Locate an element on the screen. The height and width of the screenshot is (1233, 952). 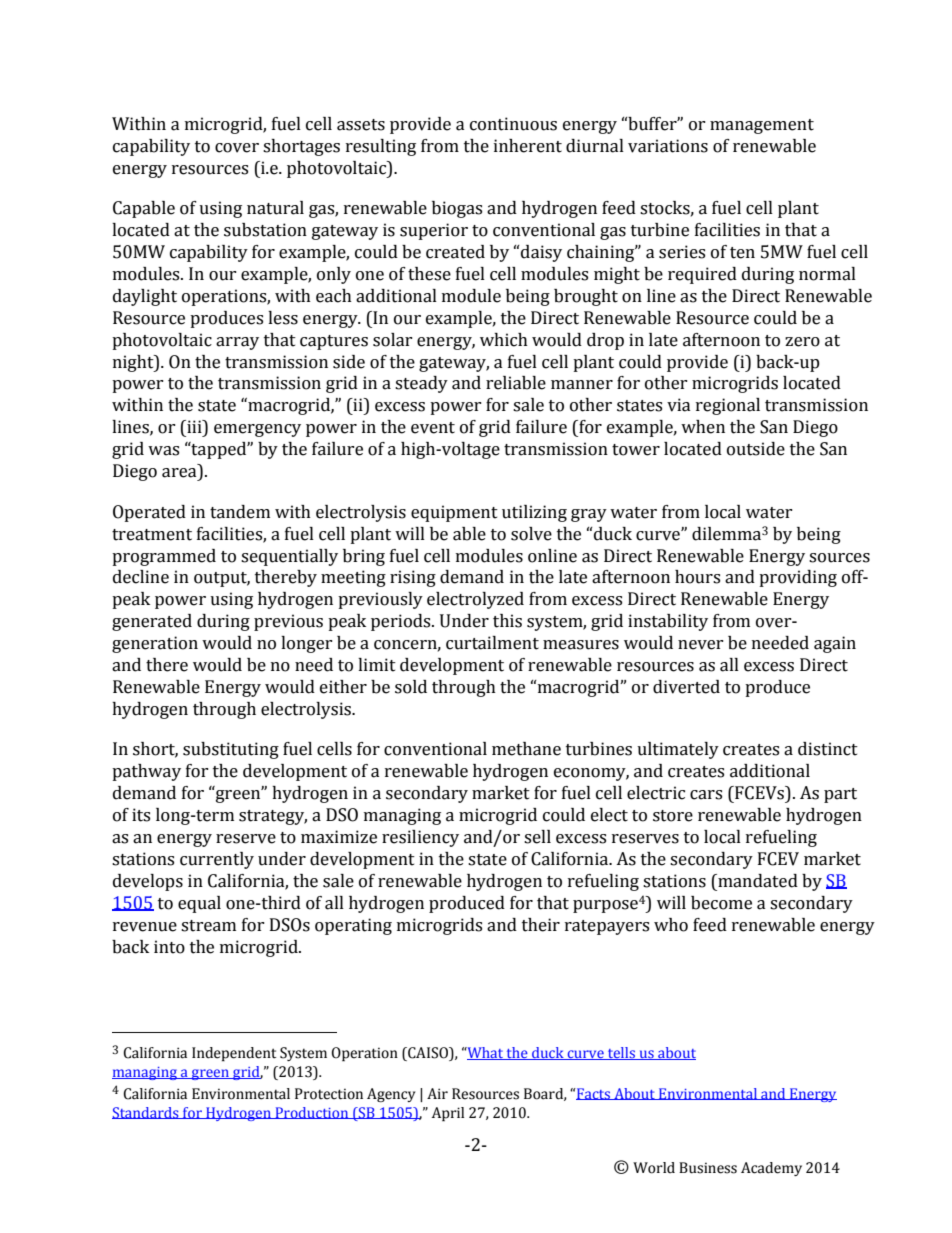
management is located at coordinates (762, 126).
